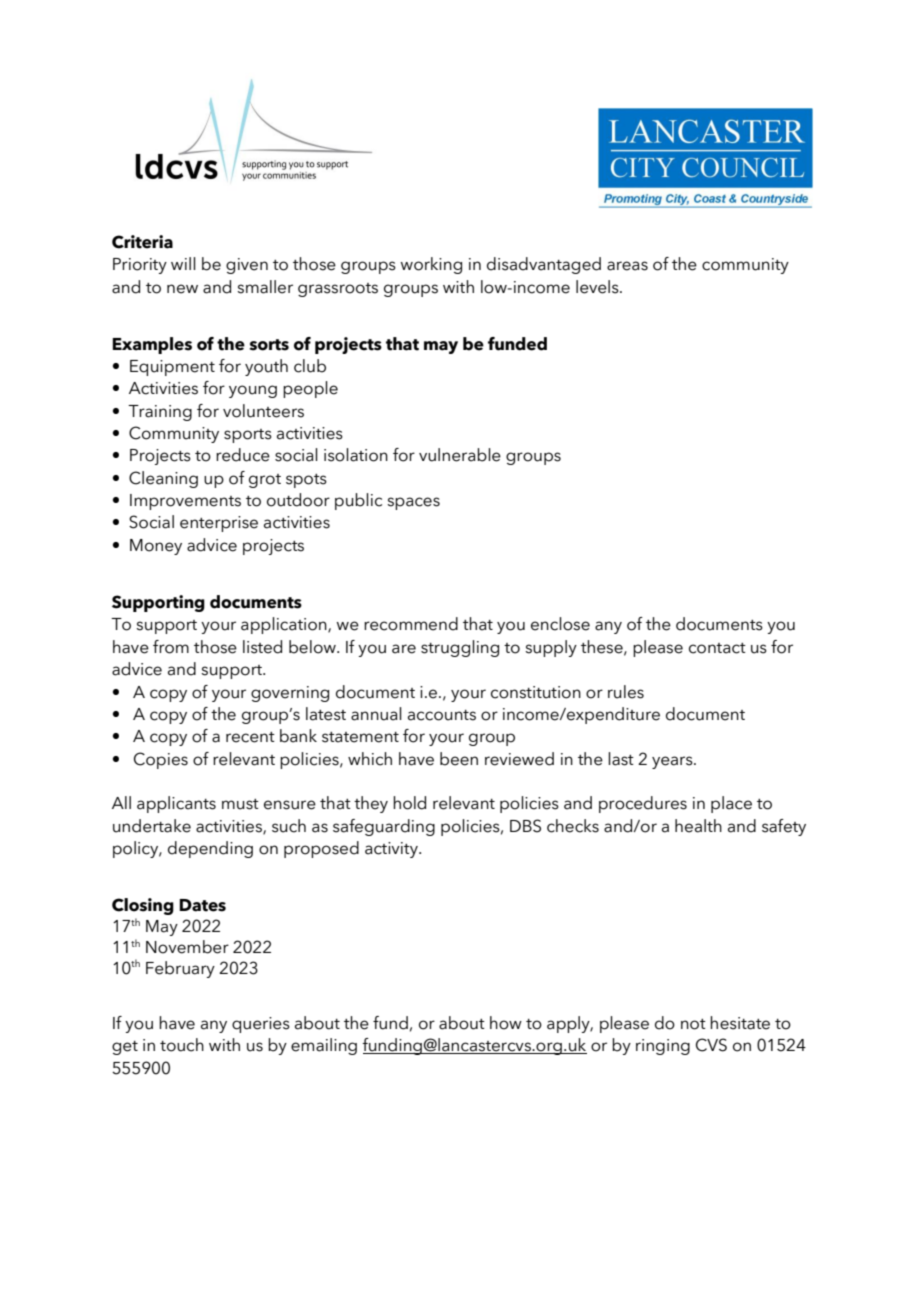 Image resolution: width=924 pixels, height=1308 pixels. What do you see at coordinates (460, 455) in the document?
I see `vulnerable` at bounding box center [460, 455].
